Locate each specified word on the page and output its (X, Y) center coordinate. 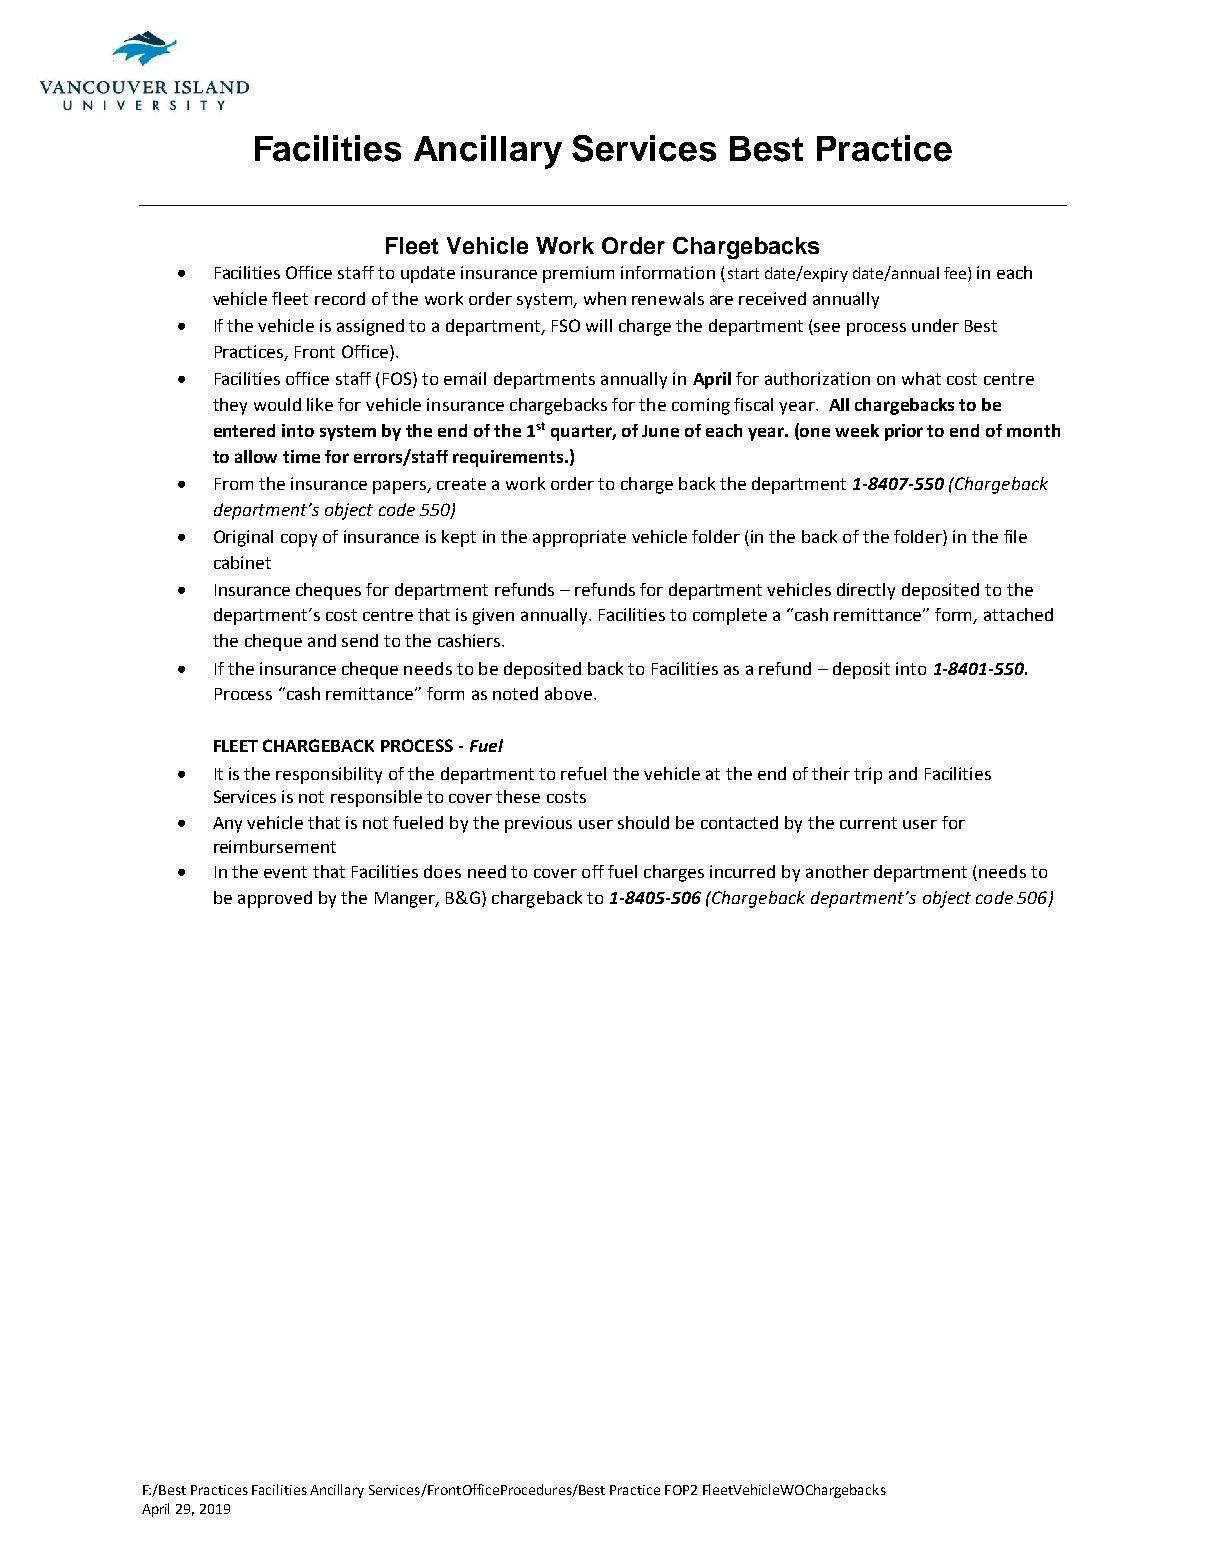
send (360, 640)
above (568, 693)
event (285, 872)
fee (956, 274)
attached (1018, 614)
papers (400, 487)
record (340, 298)
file (1015, 536)
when (605, 298)
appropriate (579, 538)
